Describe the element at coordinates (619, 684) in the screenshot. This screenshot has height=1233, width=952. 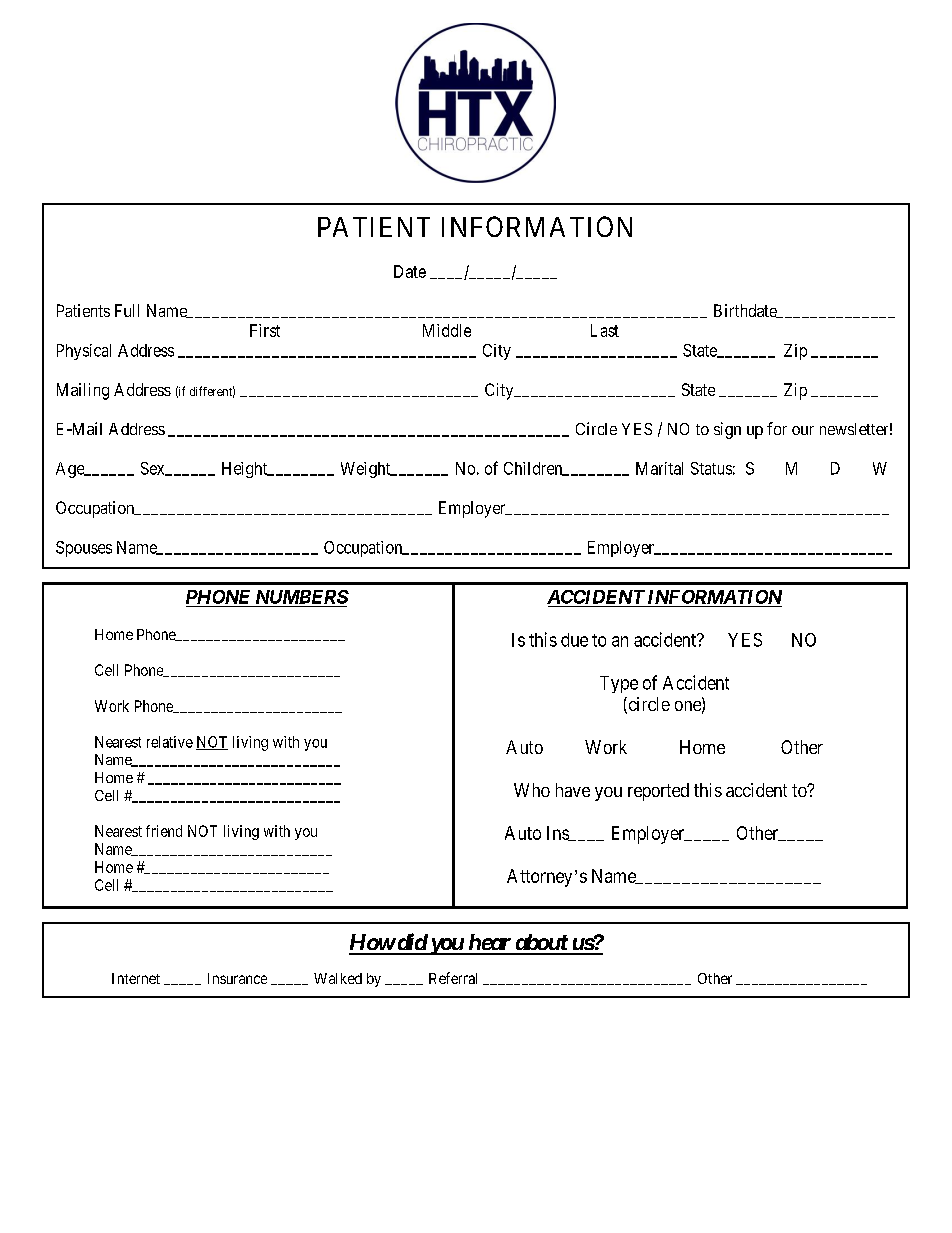
I see `Type` at that location.
